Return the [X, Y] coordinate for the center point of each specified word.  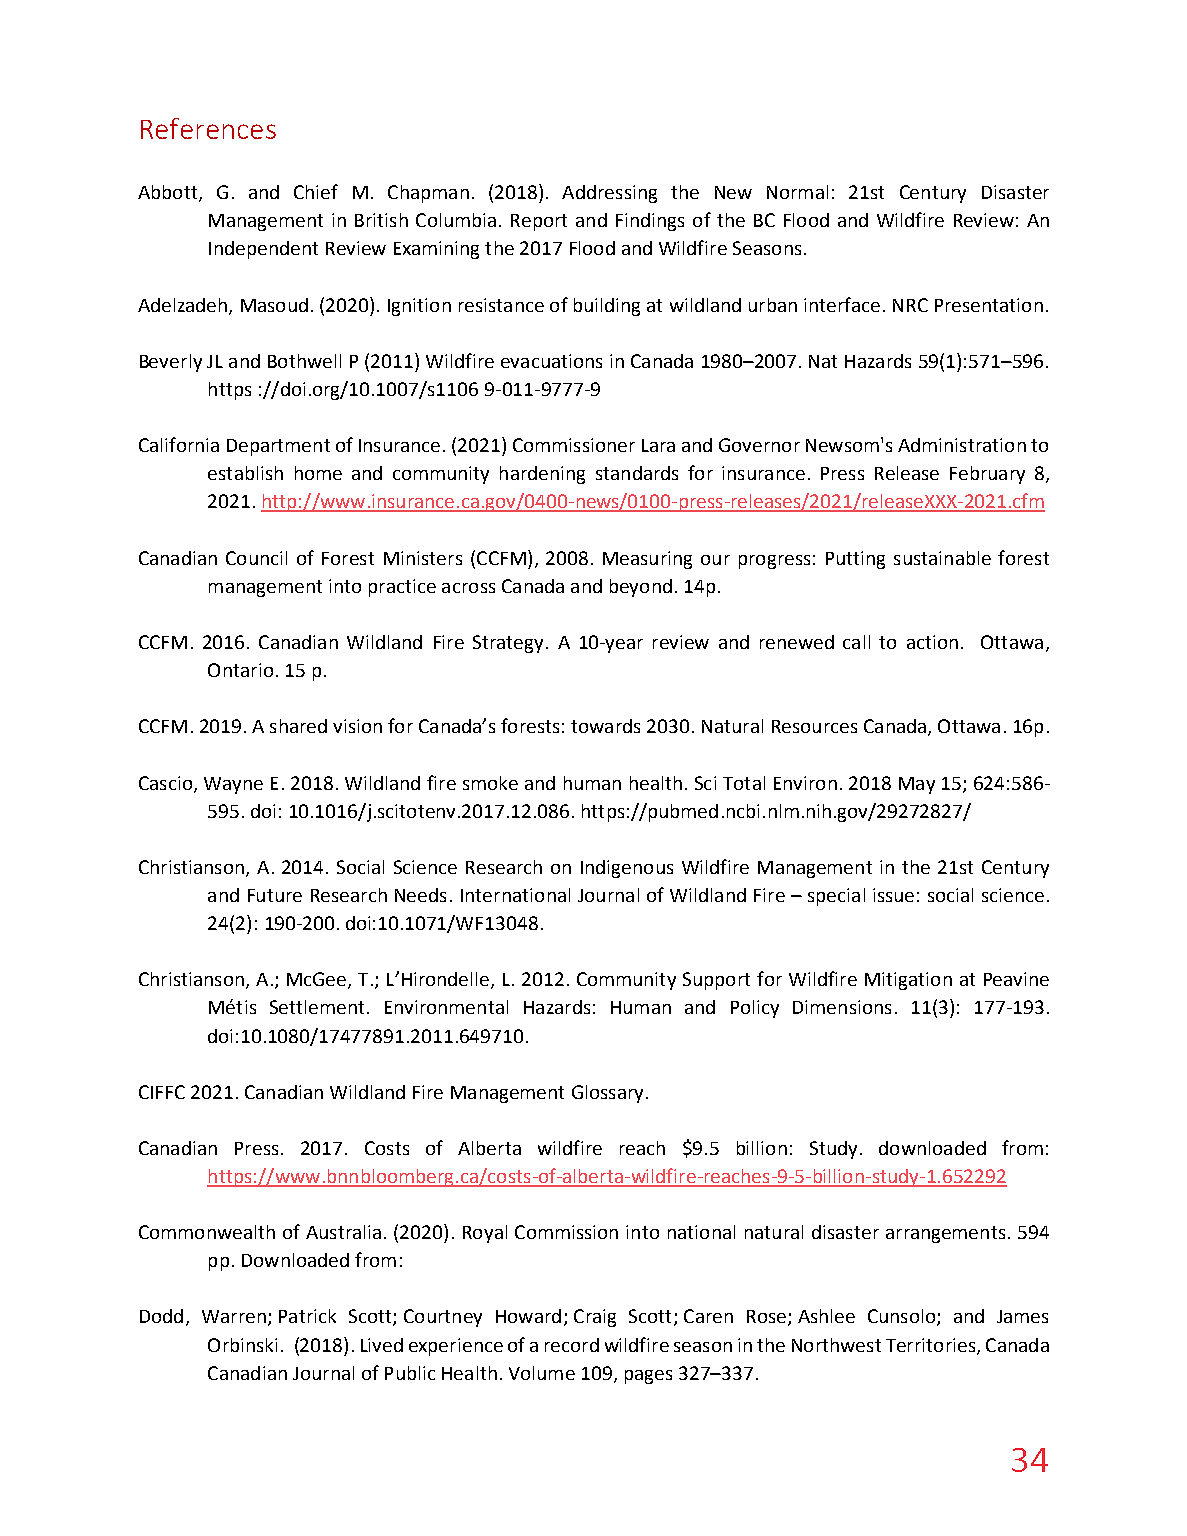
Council [256, 558]
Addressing [609, 194]
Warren [234, 1316]
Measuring [647, 560]
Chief [316, 191]
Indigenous [627, 869]
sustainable [942, 558]
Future [275, 895]
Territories [932, 1346]
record [572, 1345]
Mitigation [908, 981]
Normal [797, 192]
